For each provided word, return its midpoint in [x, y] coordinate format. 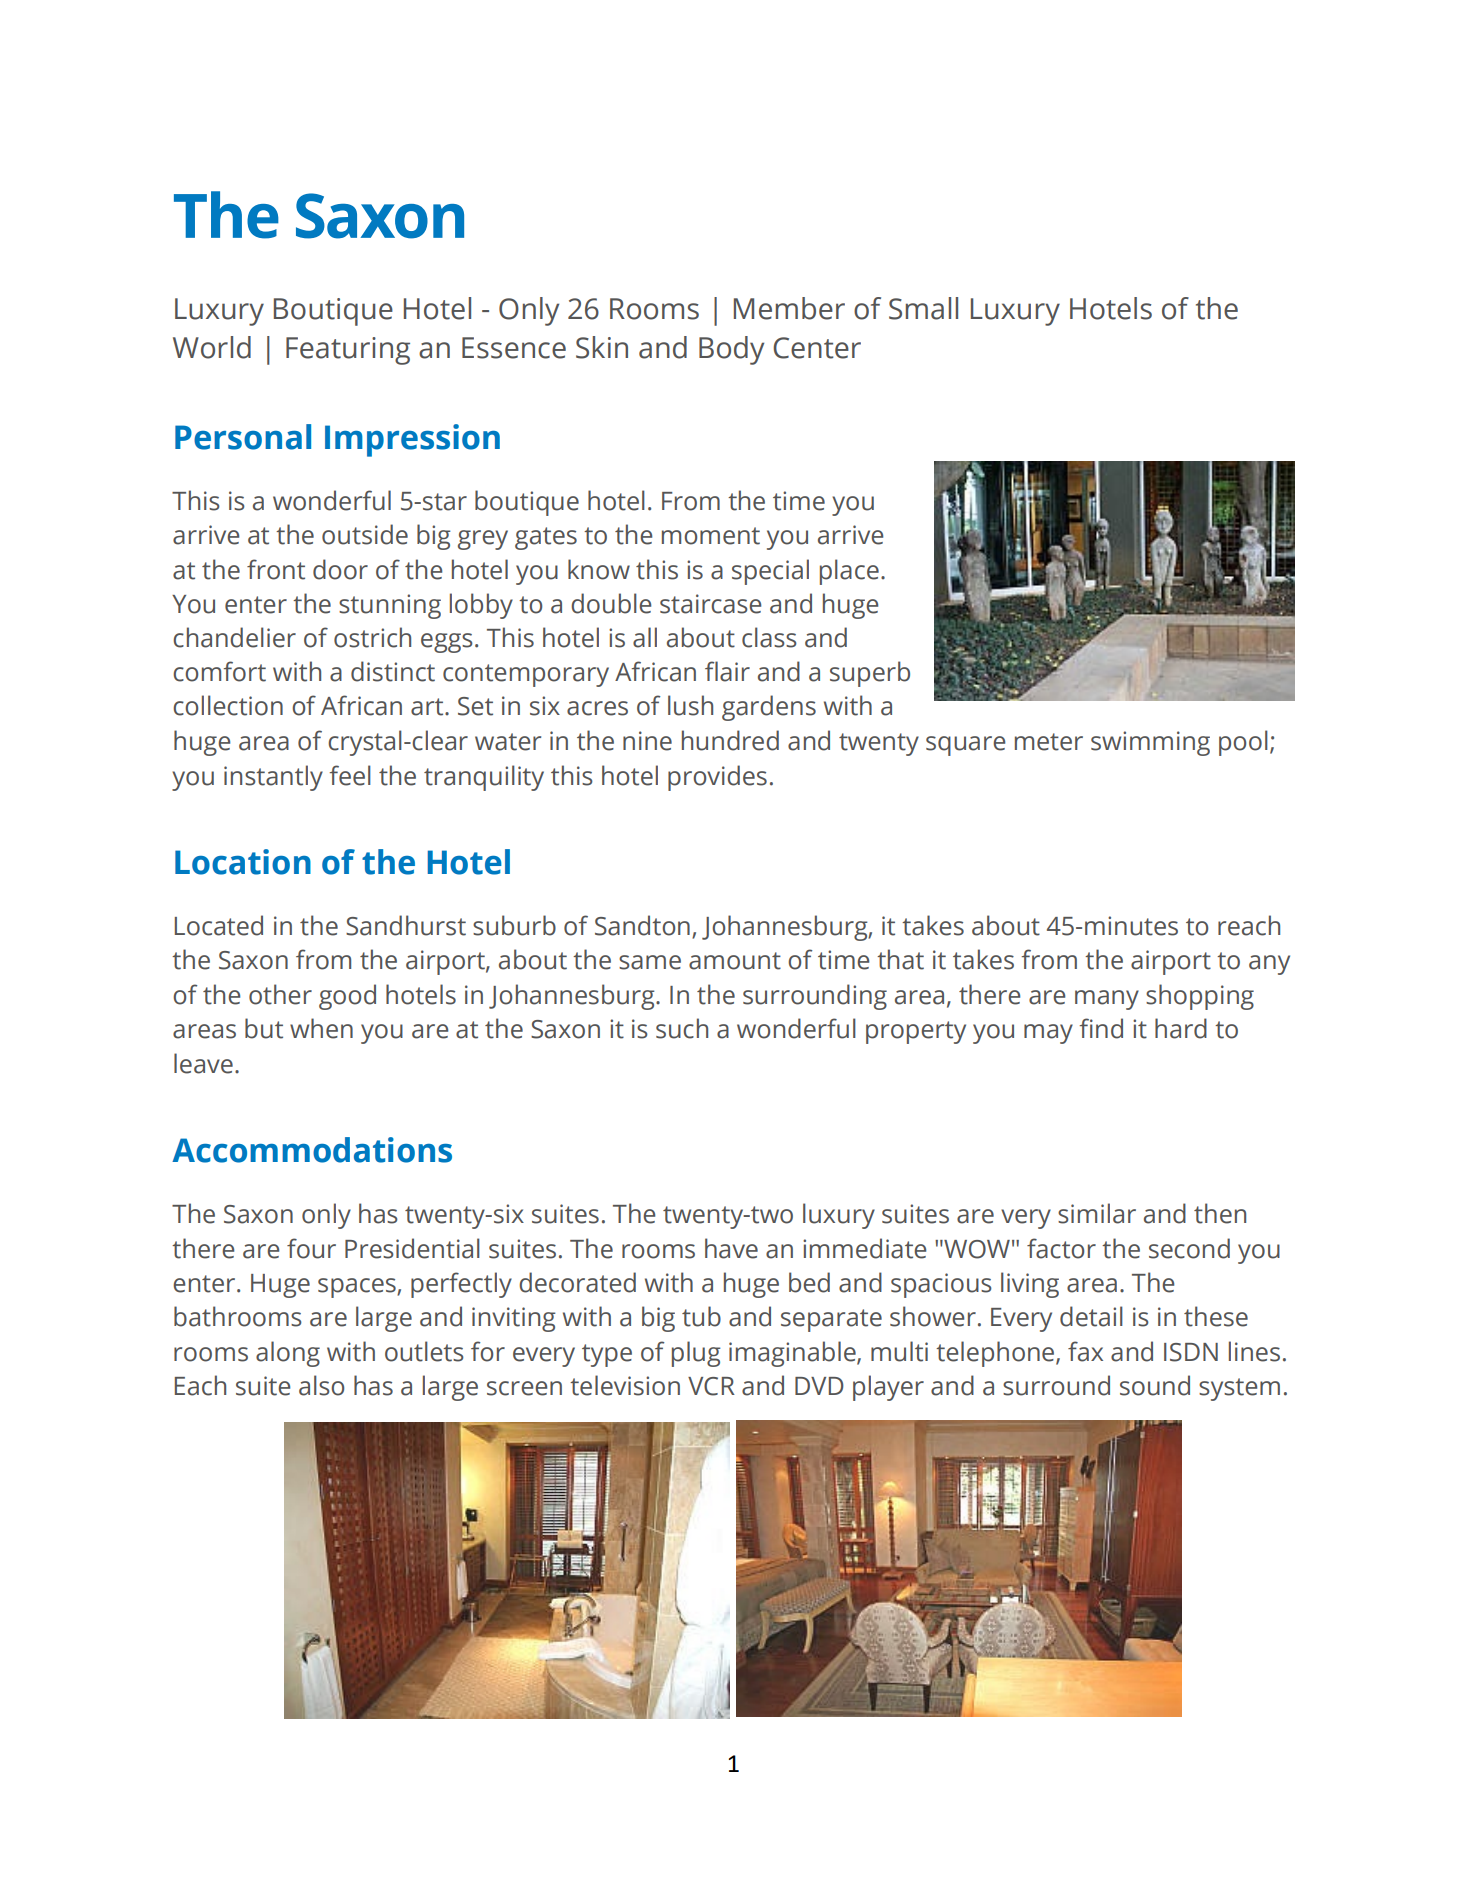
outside [365, 534]
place [849, 572]
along [288, 1354]
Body [731, 350]
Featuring [348, 351]
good [347, 997]
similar [1097, 1213]
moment [711, 536]
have [731, 1248]
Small [923, 308]
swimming [1150, 743]
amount [735, 961]
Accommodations [312, 1150]
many [1107, 1000]
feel [350, 775]
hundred [730, 740]
